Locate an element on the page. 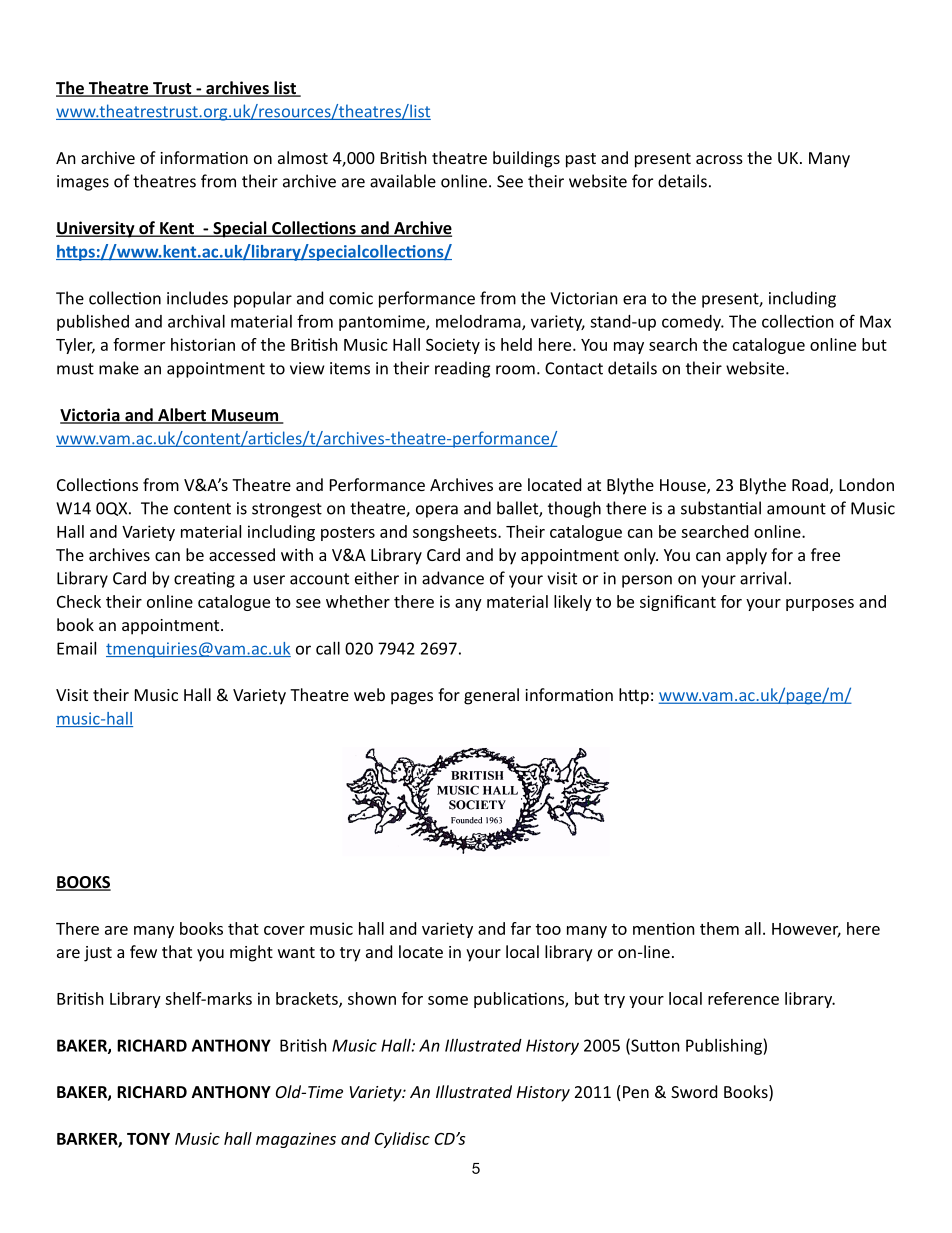 Image resolution: width=952 pixels, height=1233 pixels. TONY is located at coordinates (148, 1138).
